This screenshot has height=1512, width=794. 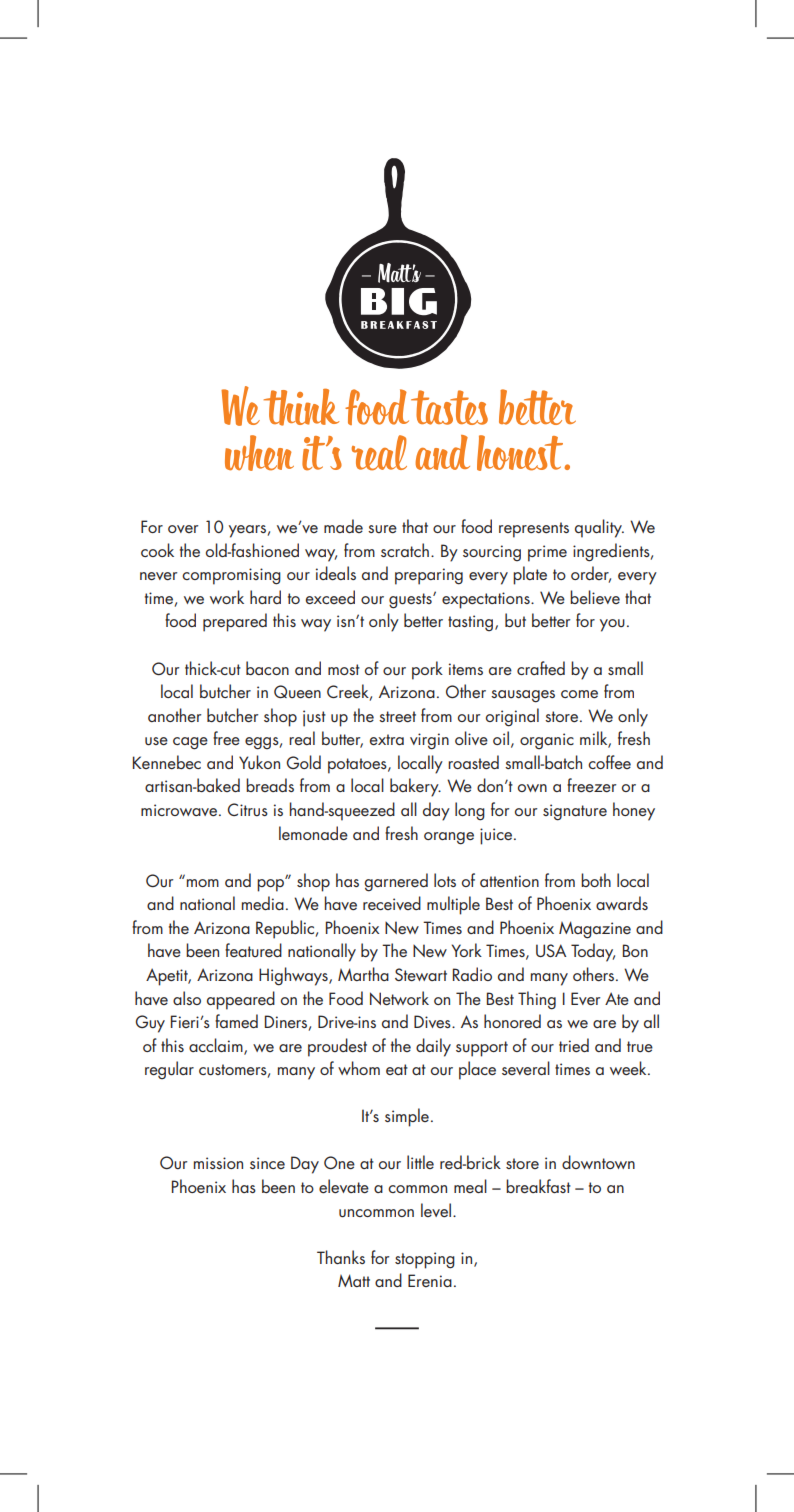 What do you see at coordinates (575, 812) in the screenshot?
I see `signature` at bounding box center [575, 812].
